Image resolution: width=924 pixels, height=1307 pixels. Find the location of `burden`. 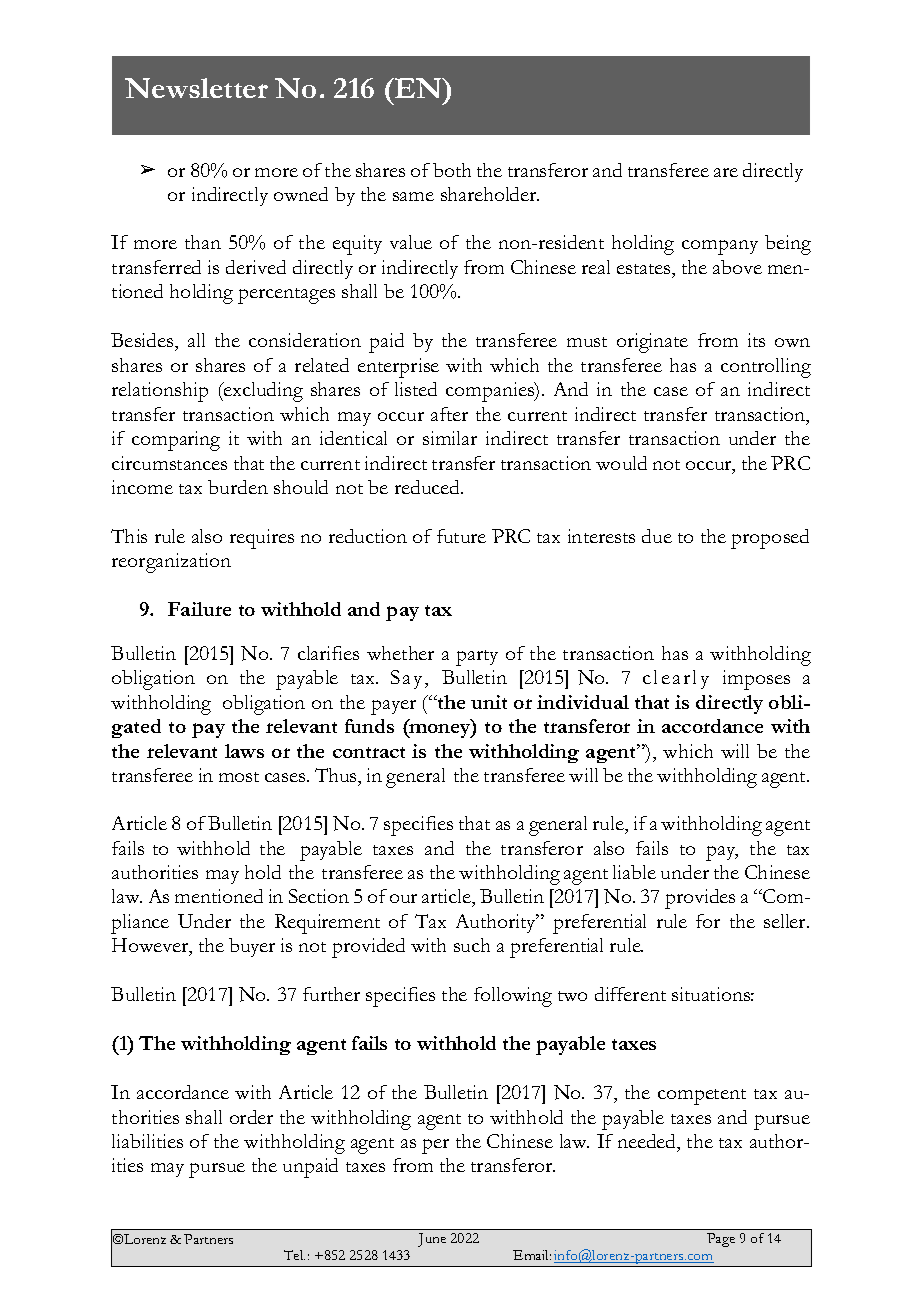

burden is located at coordinates (238, 487).
